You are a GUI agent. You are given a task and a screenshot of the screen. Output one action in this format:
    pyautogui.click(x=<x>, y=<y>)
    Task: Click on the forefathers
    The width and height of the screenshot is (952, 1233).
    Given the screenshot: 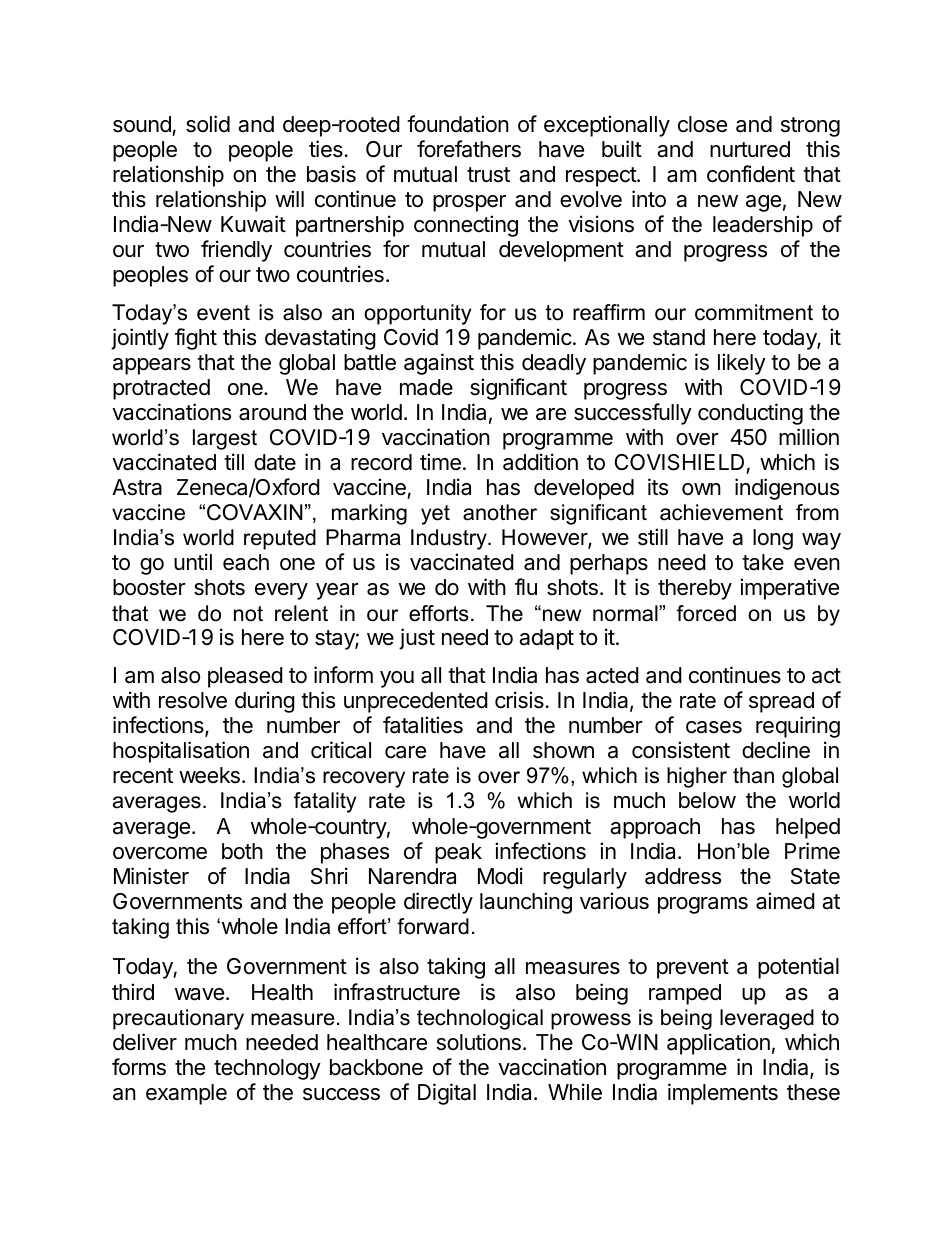 What is the action you would take?
    pyautogui.click(x=469, y=149)
